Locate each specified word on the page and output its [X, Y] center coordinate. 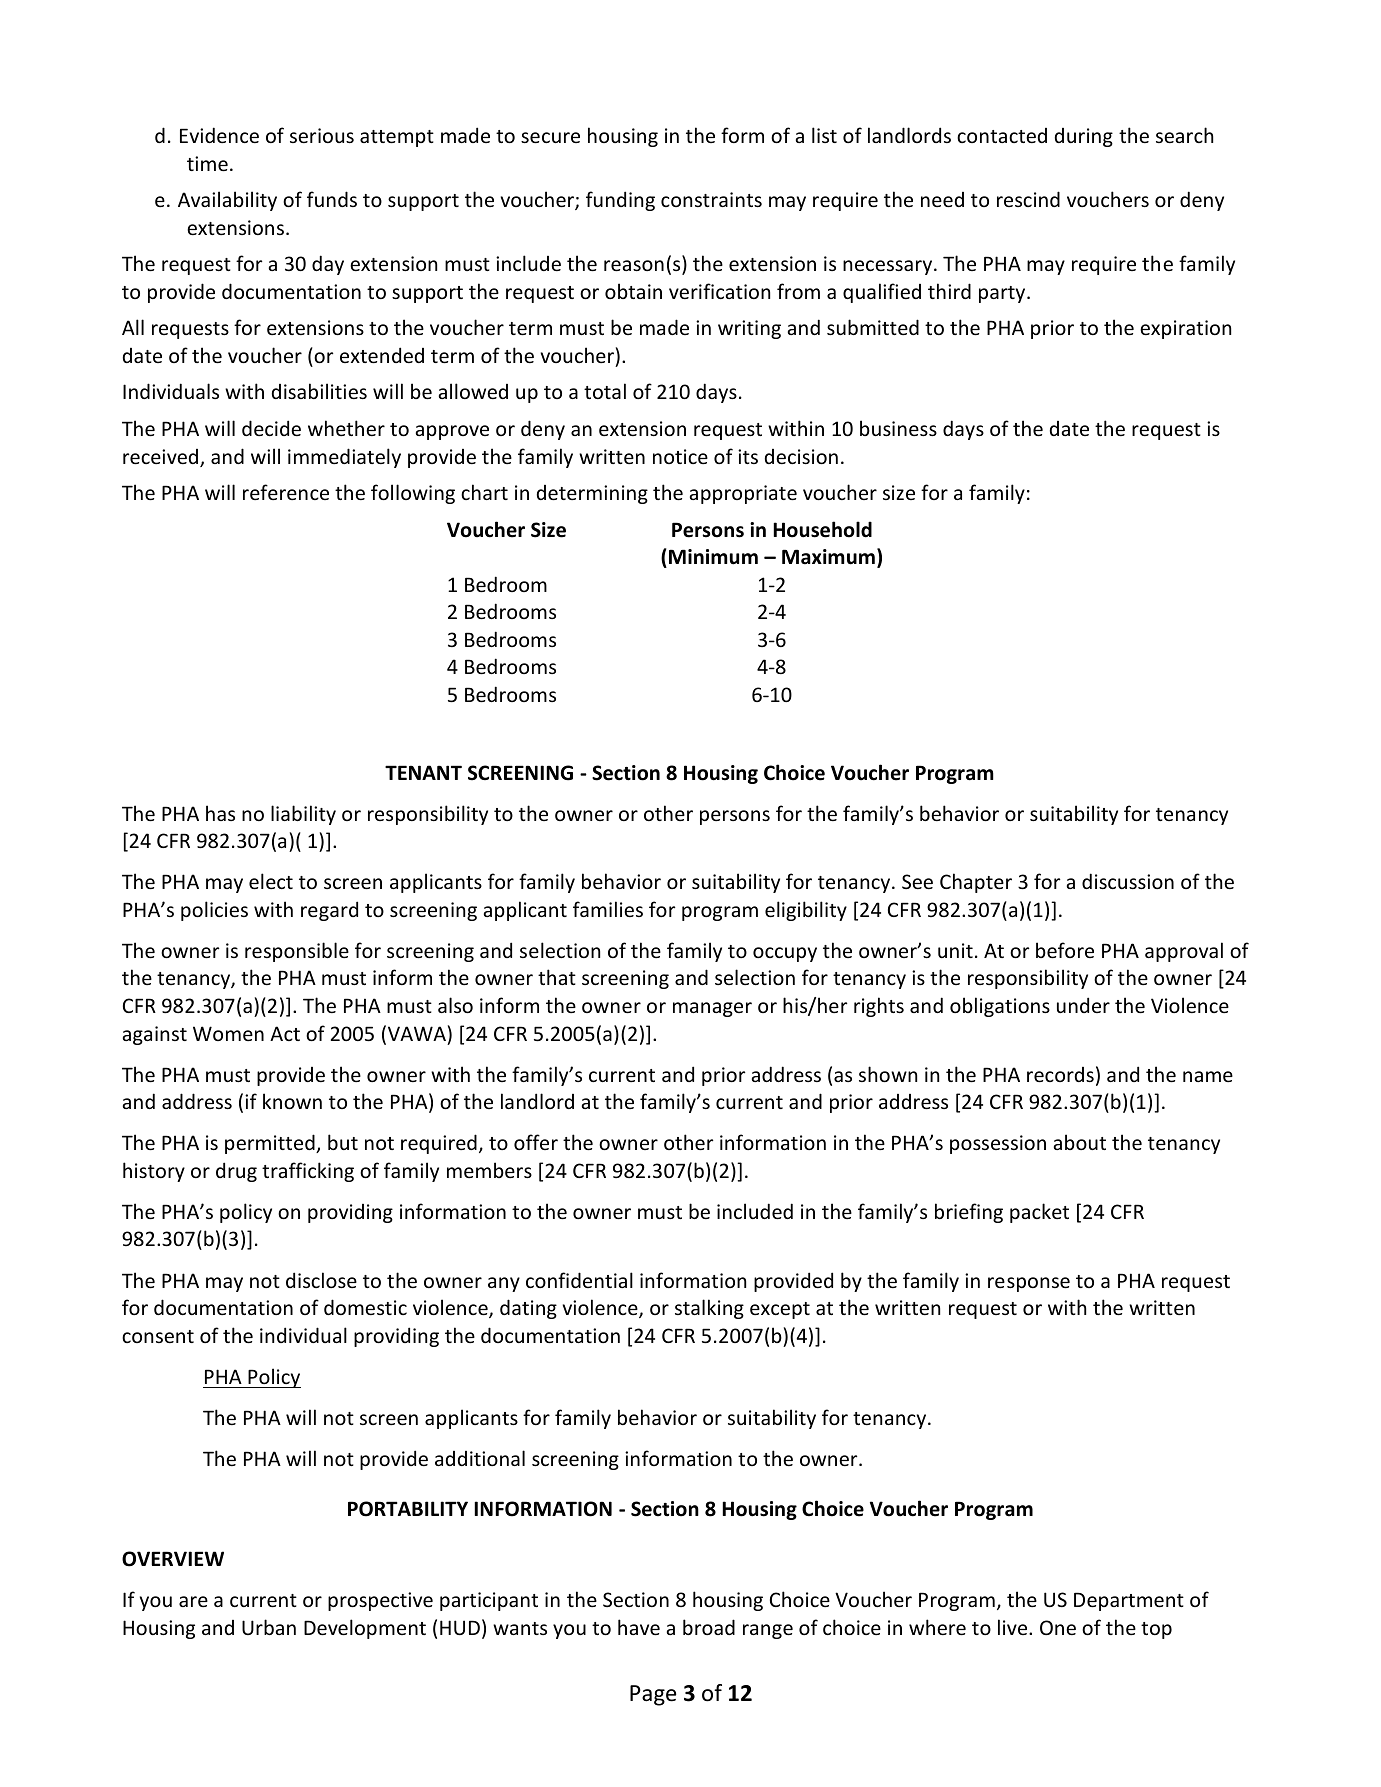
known [292, 1101]
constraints [711, 199]
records [1060, 1074]
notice [680, 456]
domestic [365, 1307]
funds [332, 199]
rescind [1028, 199]
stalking [709, 1309]
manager [712, 1009]
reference [286, 492]
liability [303, 815]
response [1029, 1284]
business [898, 428]
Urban [269, 1627]
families [608, 909]
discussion [1128, 881]
